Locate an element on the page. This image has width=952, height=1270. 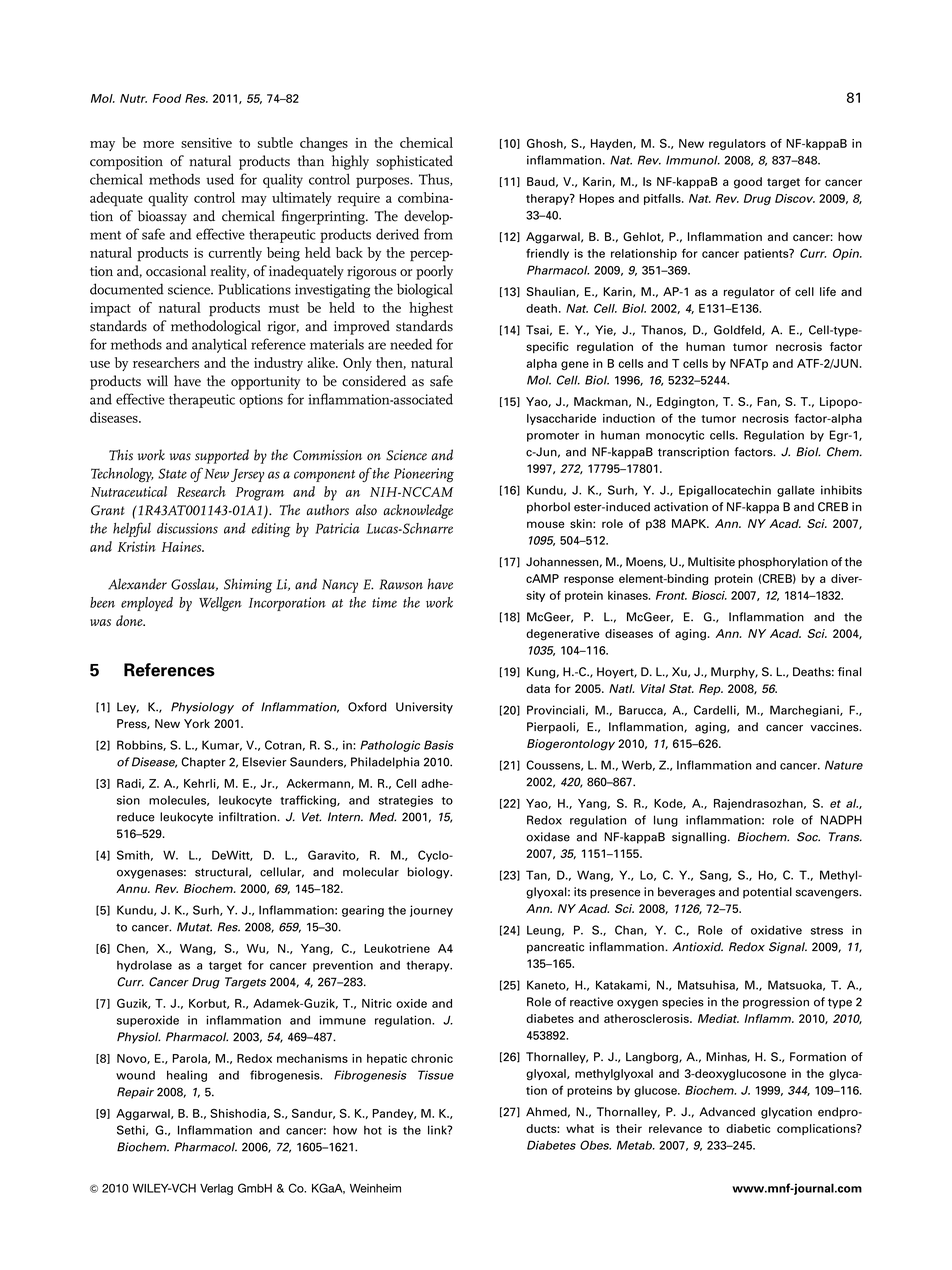
data is located at coordinates (538, 688).
